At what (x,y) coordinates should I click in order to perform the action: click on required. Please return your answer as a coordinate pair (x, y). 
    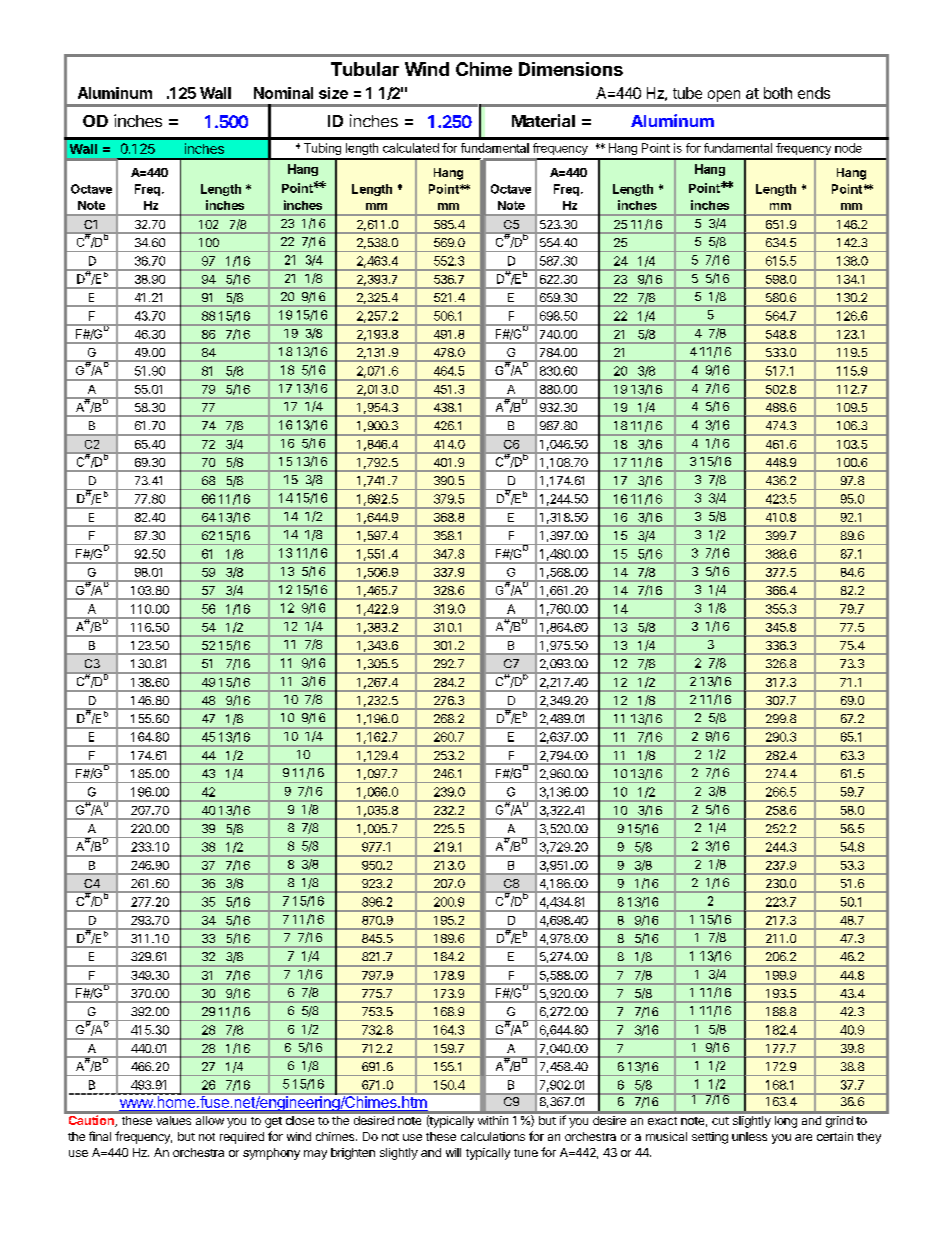
    Looking at the image, I should click on (242, 1138).
